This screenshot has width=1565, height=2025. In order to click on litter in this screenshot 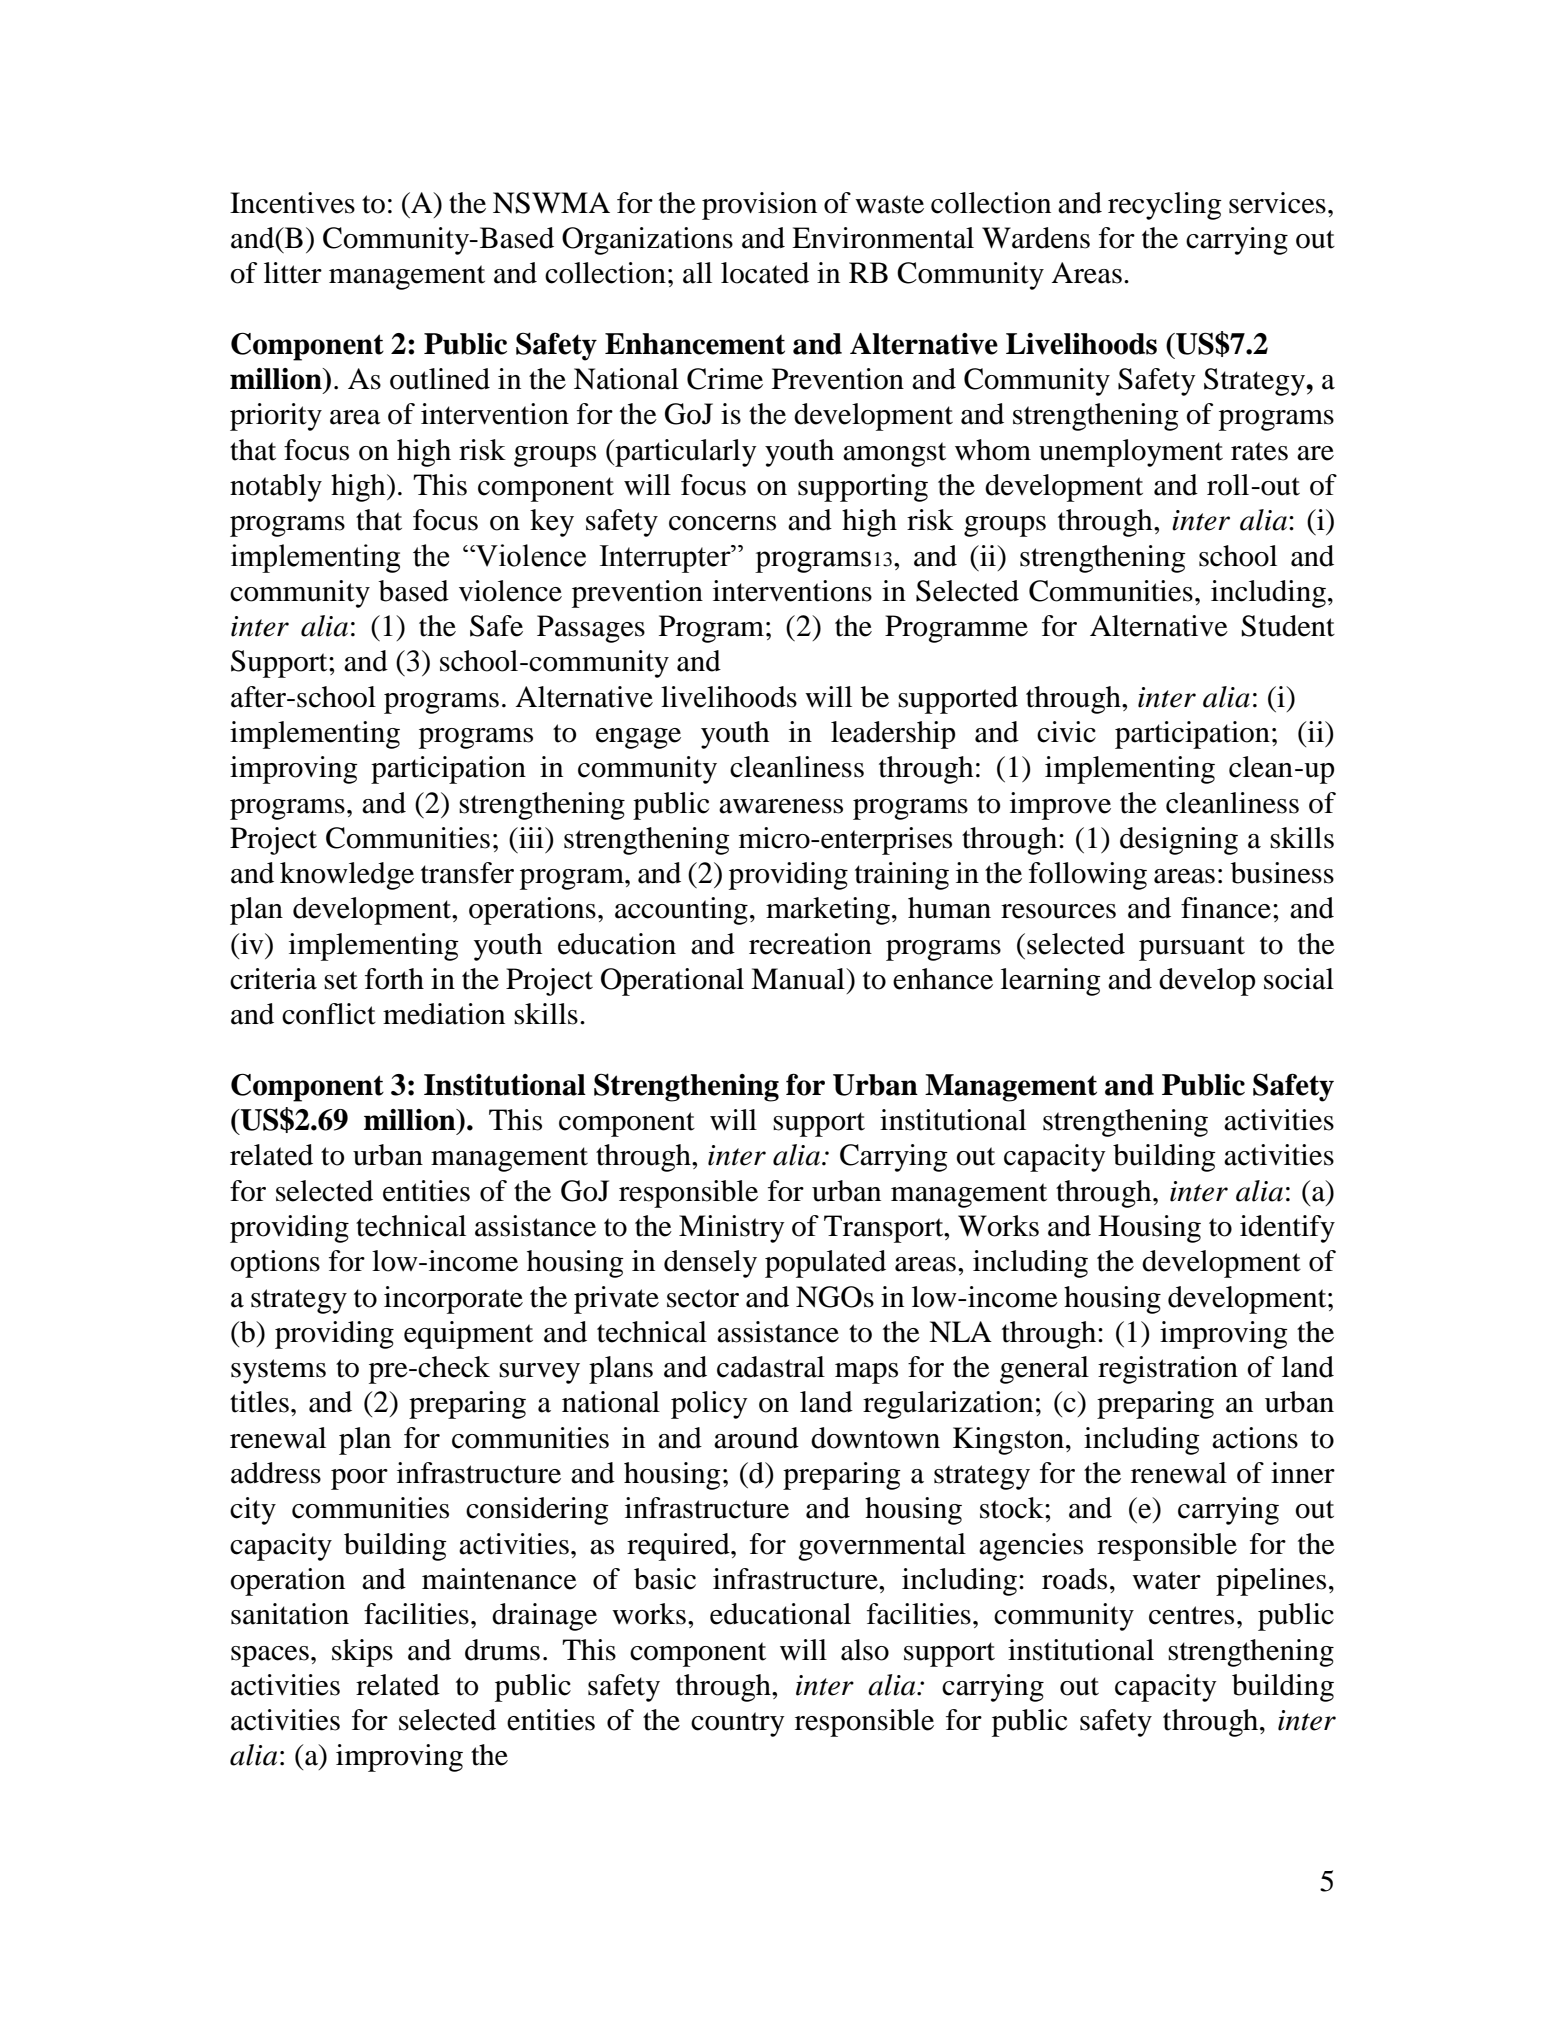, I will do `click(293, 273)`.
